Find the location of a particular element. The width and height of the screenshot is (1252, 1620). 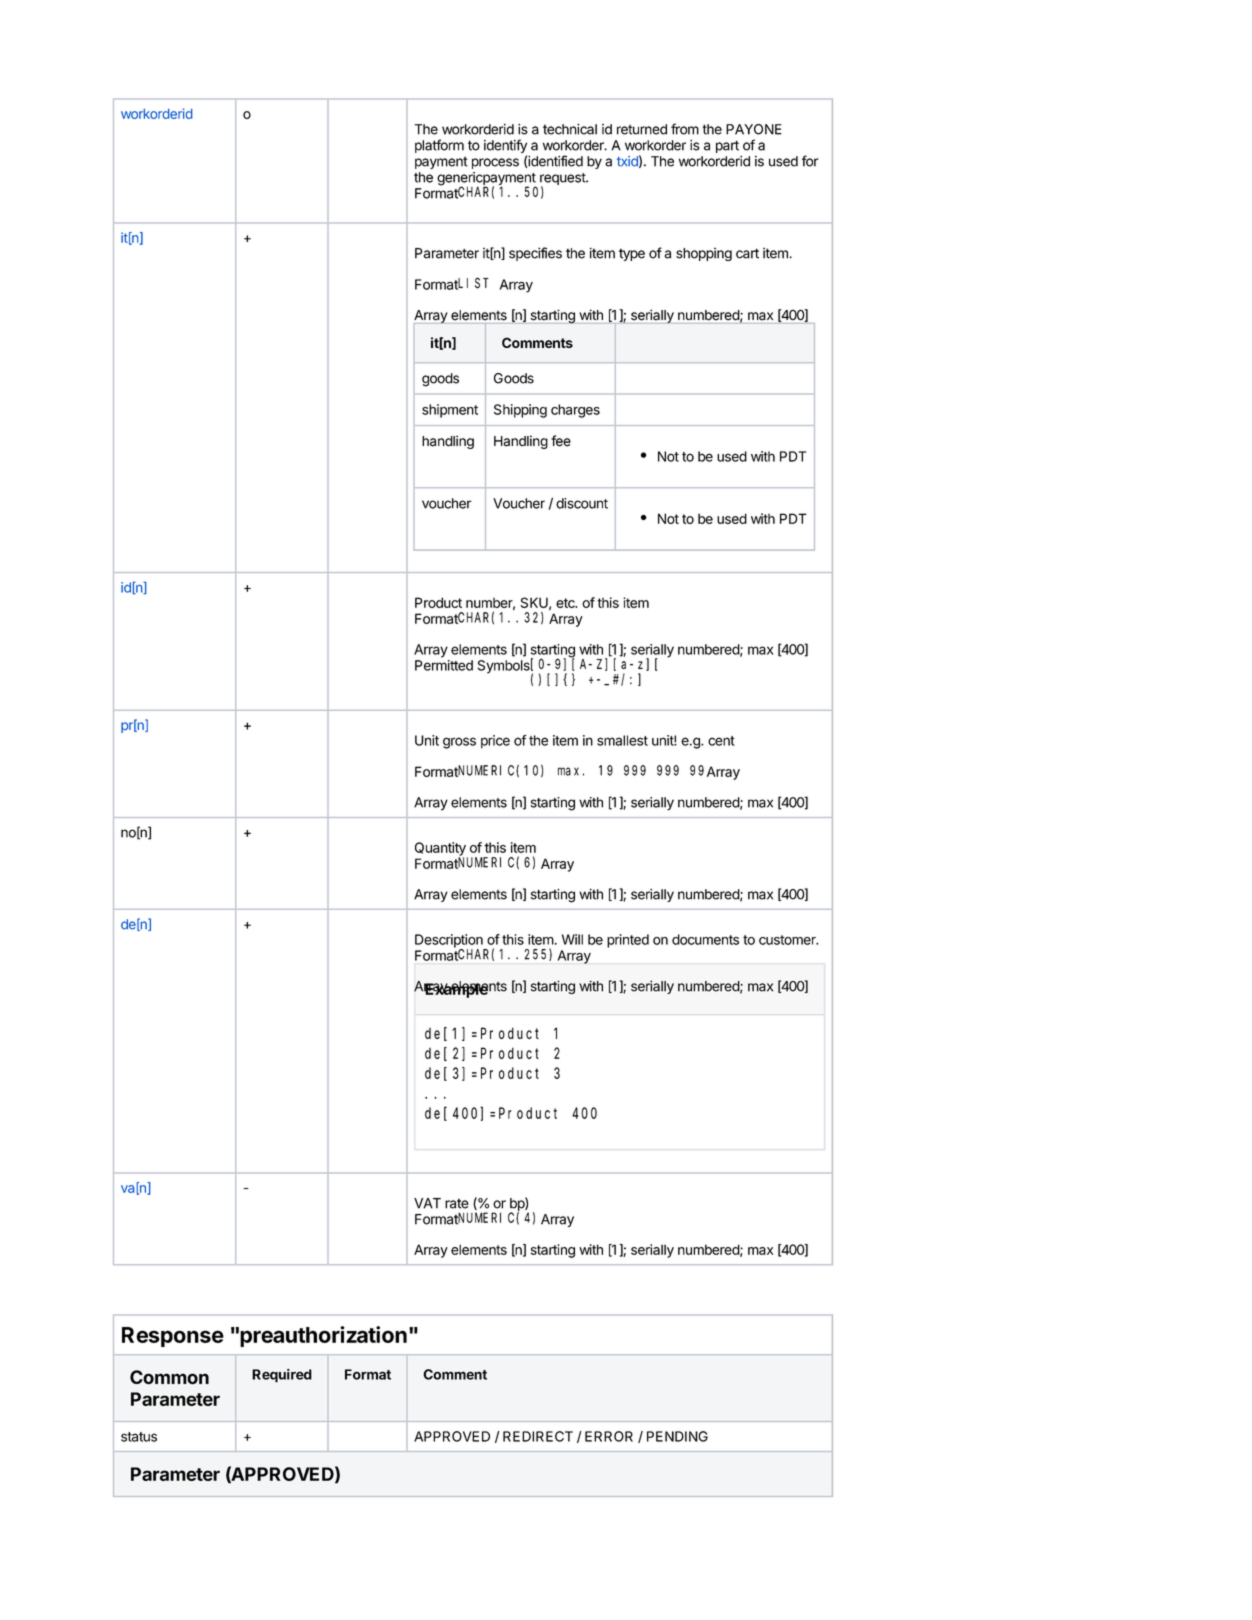

documents is located at coordinates (705, 939).
